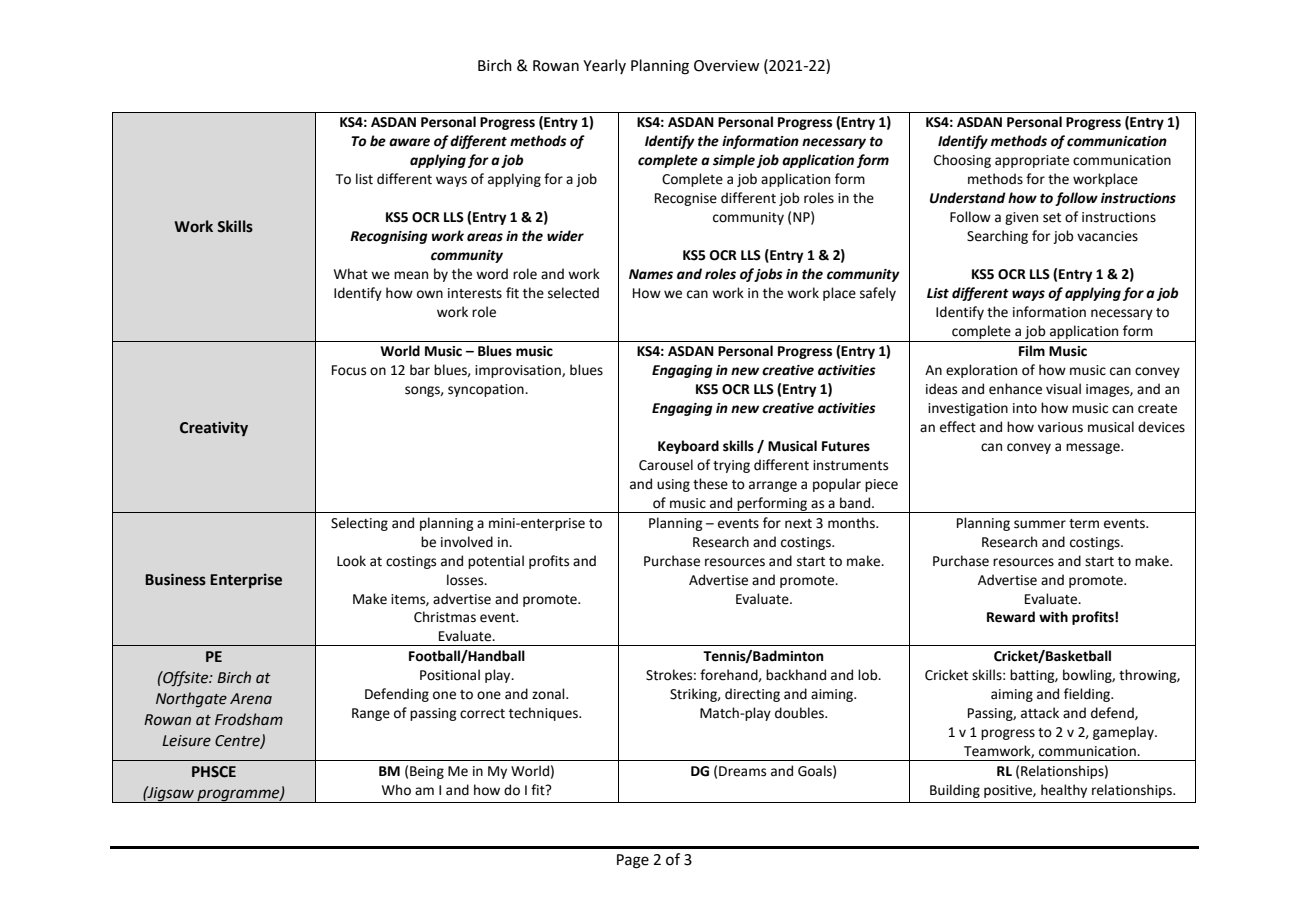 This page has width=1308, height=924. Describe the element at coordinates (409, 142) in the page. I see `aware` at that location.
